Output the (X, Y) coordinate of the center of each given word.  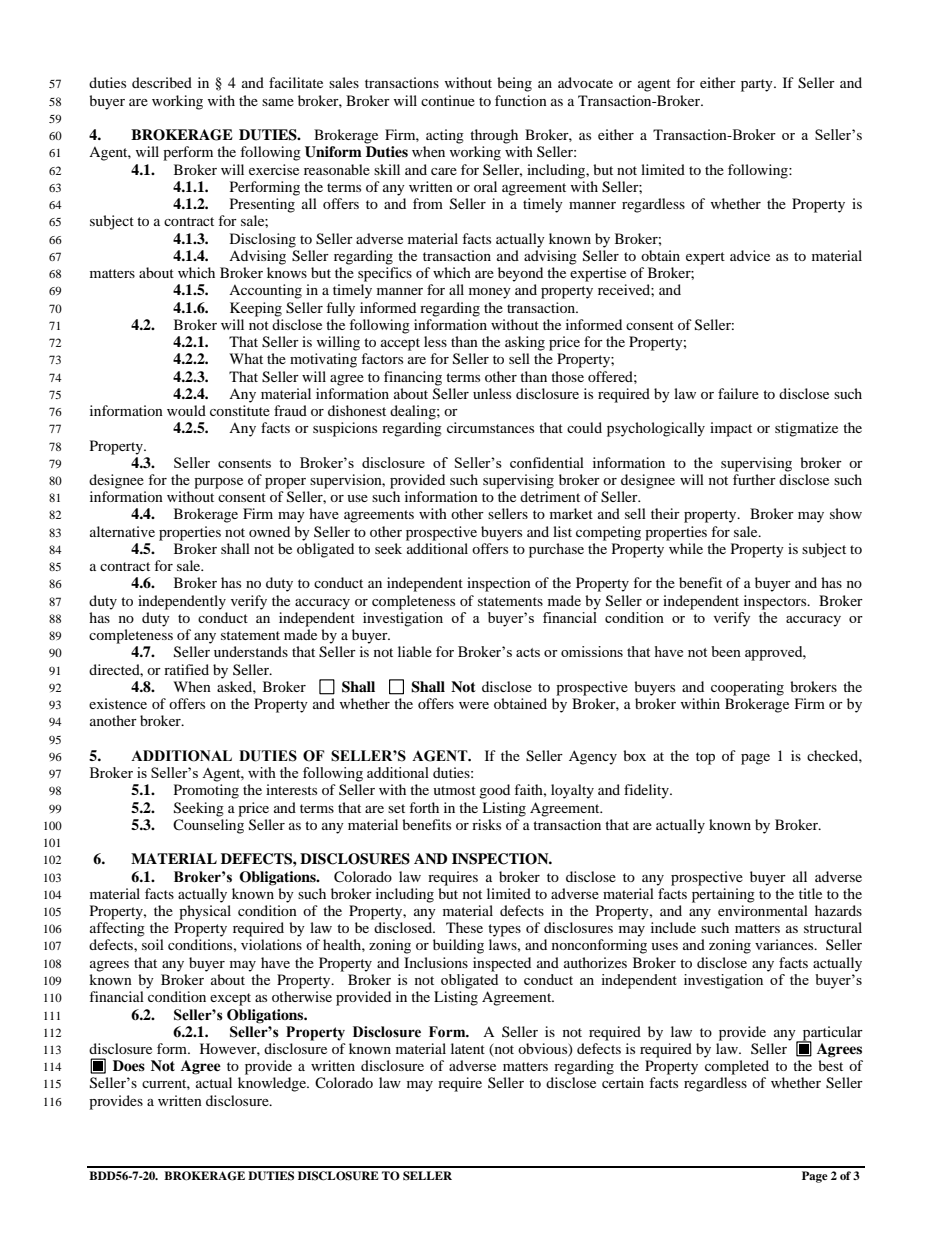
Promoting (206, 791)
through (494, 136)
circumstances (490, 427)
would (186, 410)
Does (129, 1065)
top (705, 758)
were (474, 705)
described (162, 82)
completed (737, 1067)
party (758, 85)
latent (468, 1048)
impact (731, 429)
